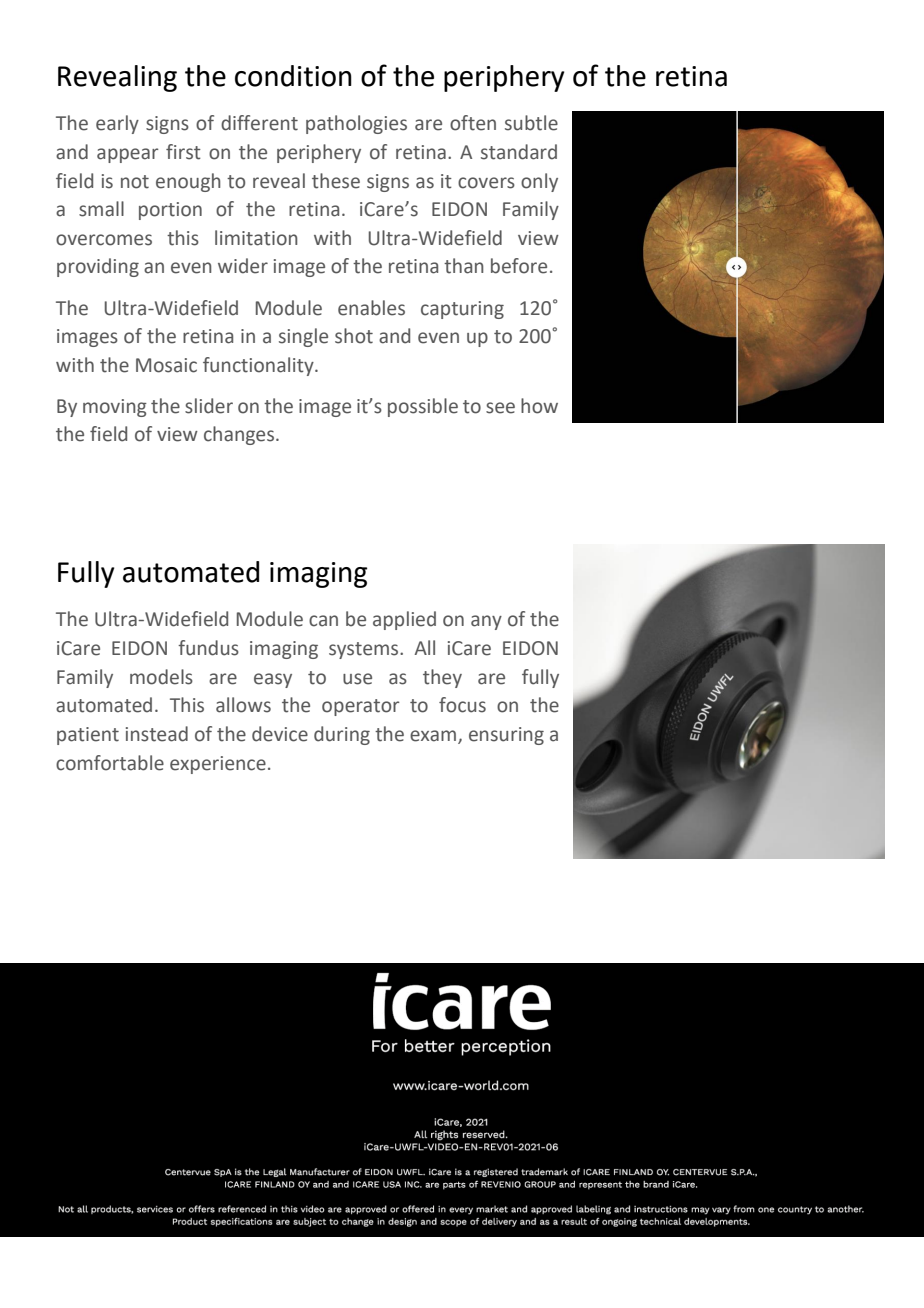  I want to click on providing, so click(98, 267).
